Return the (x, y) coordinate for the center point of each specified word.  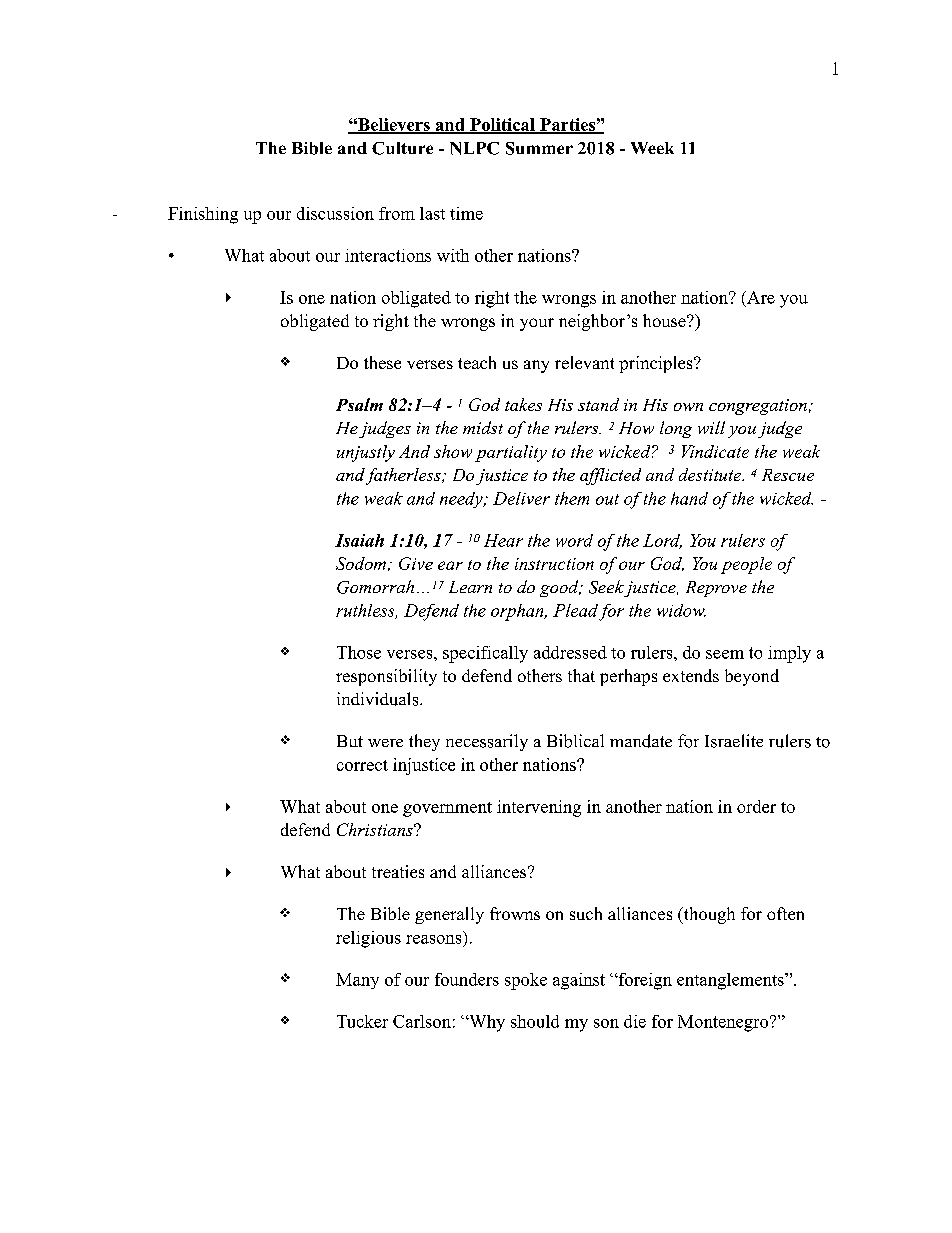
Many (357, 981)
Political (502, 125)
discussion (335, 213)
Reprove (716, 589)
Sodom (361, 563)
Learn (470, 587)
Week (652, 148)
